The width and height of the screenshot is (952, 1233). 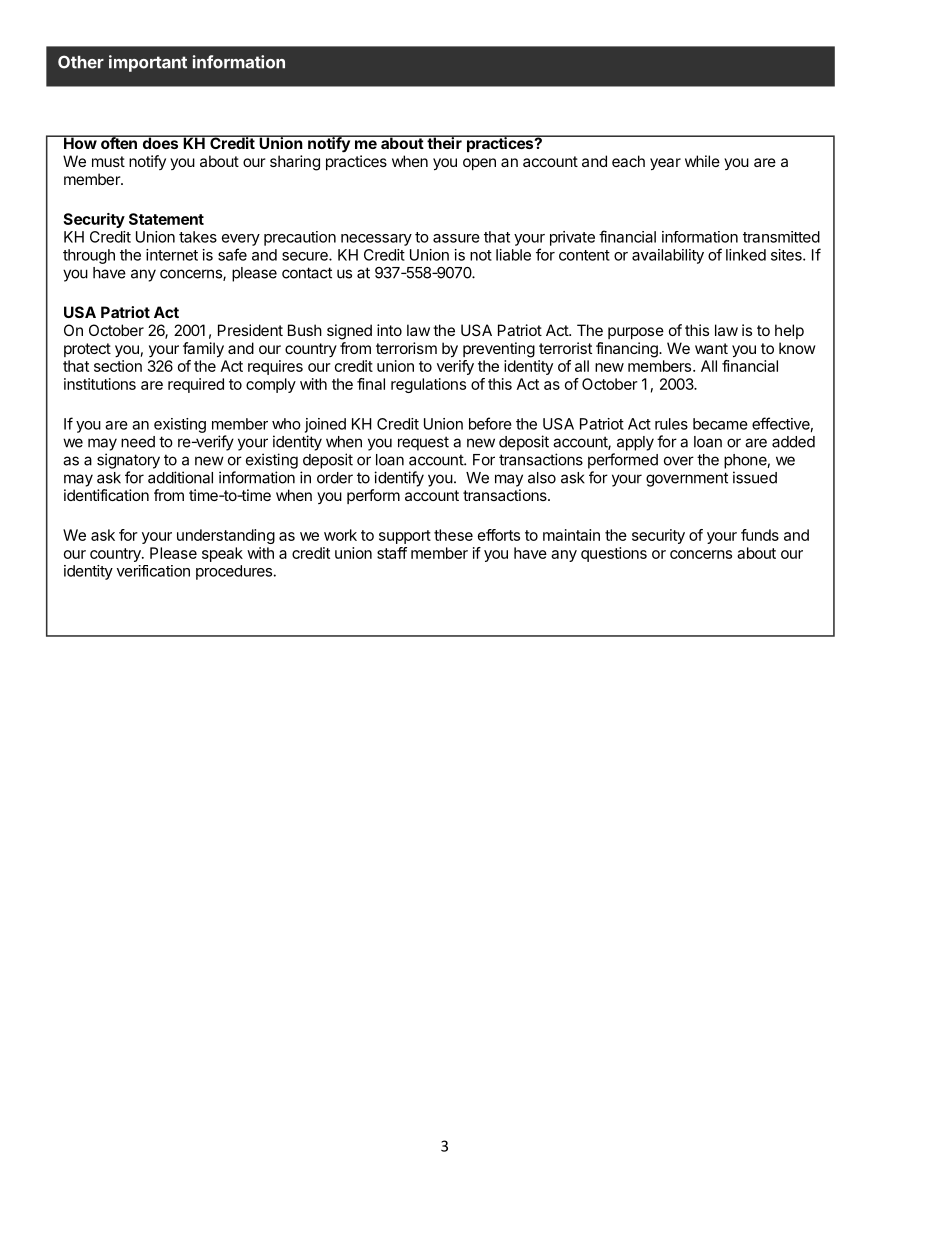 What do you see at coordinates (250, 330) in the screenshot?
I see `President` at bounding box center [250, 330].
